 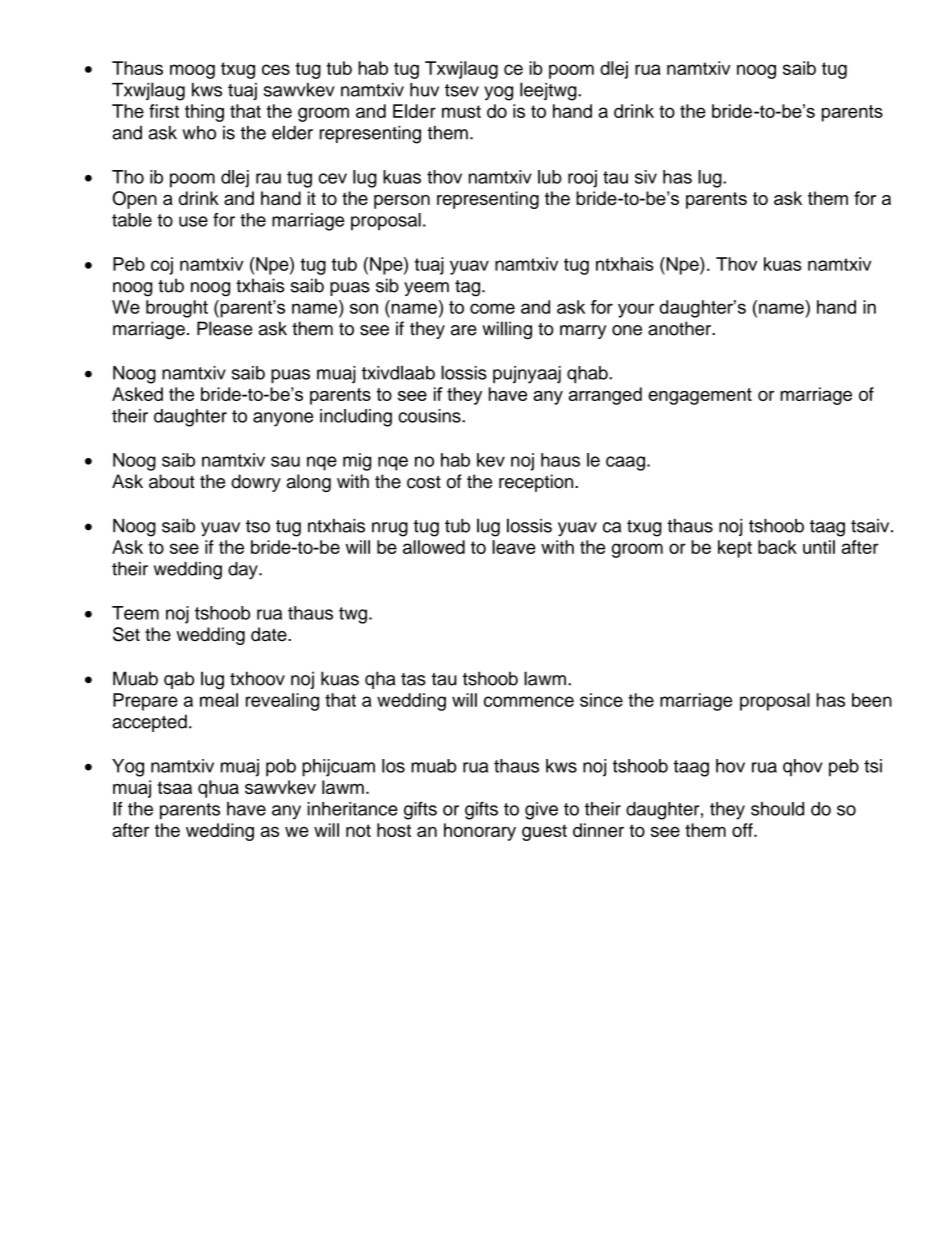 What do you see at coordinates (204, 113) in the screenshot?
I see `thing` at bounding box center [204, 113].
